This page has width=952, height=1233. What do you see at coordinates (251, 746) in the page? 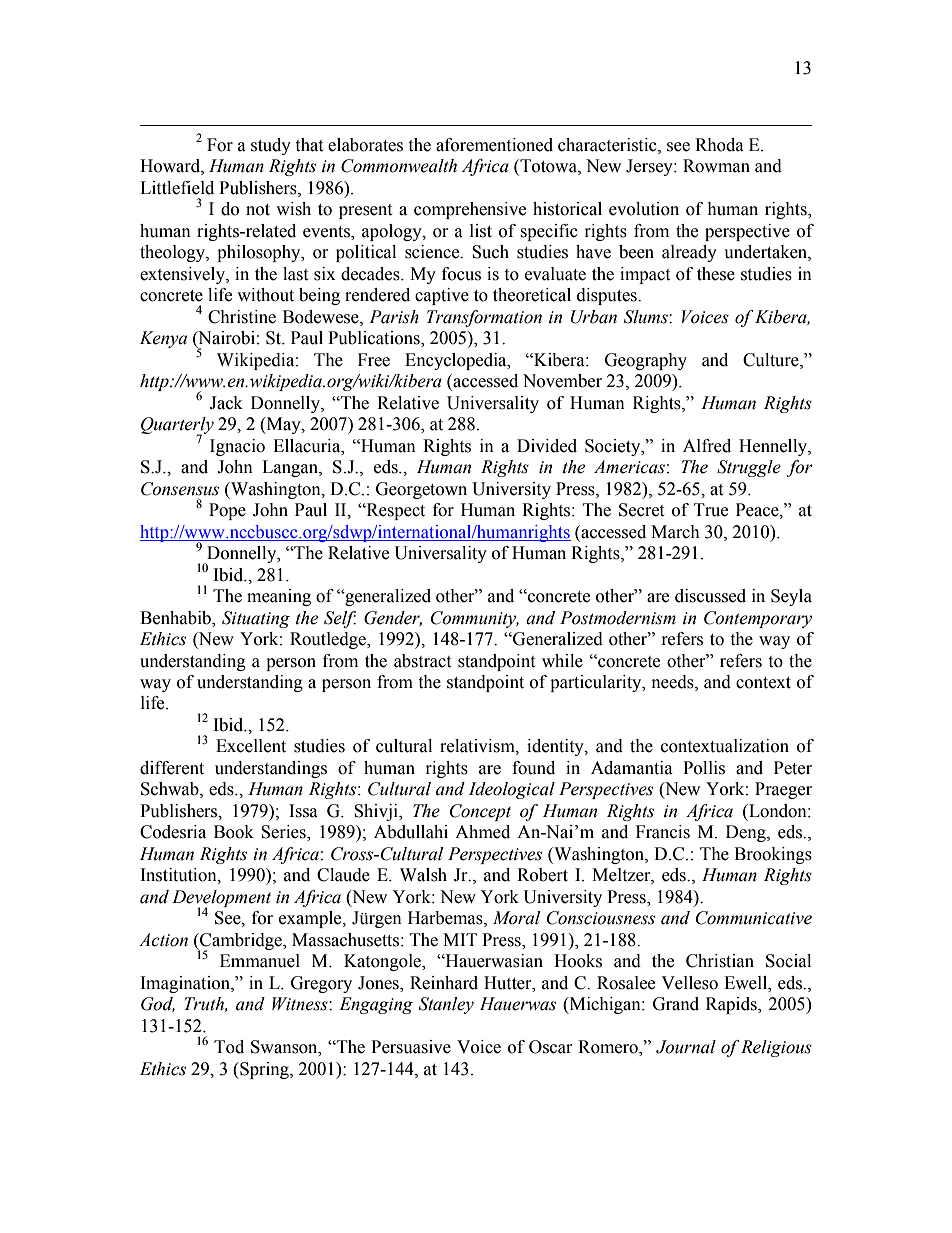
I see `Excellent` at bounding box center [251, 746].
